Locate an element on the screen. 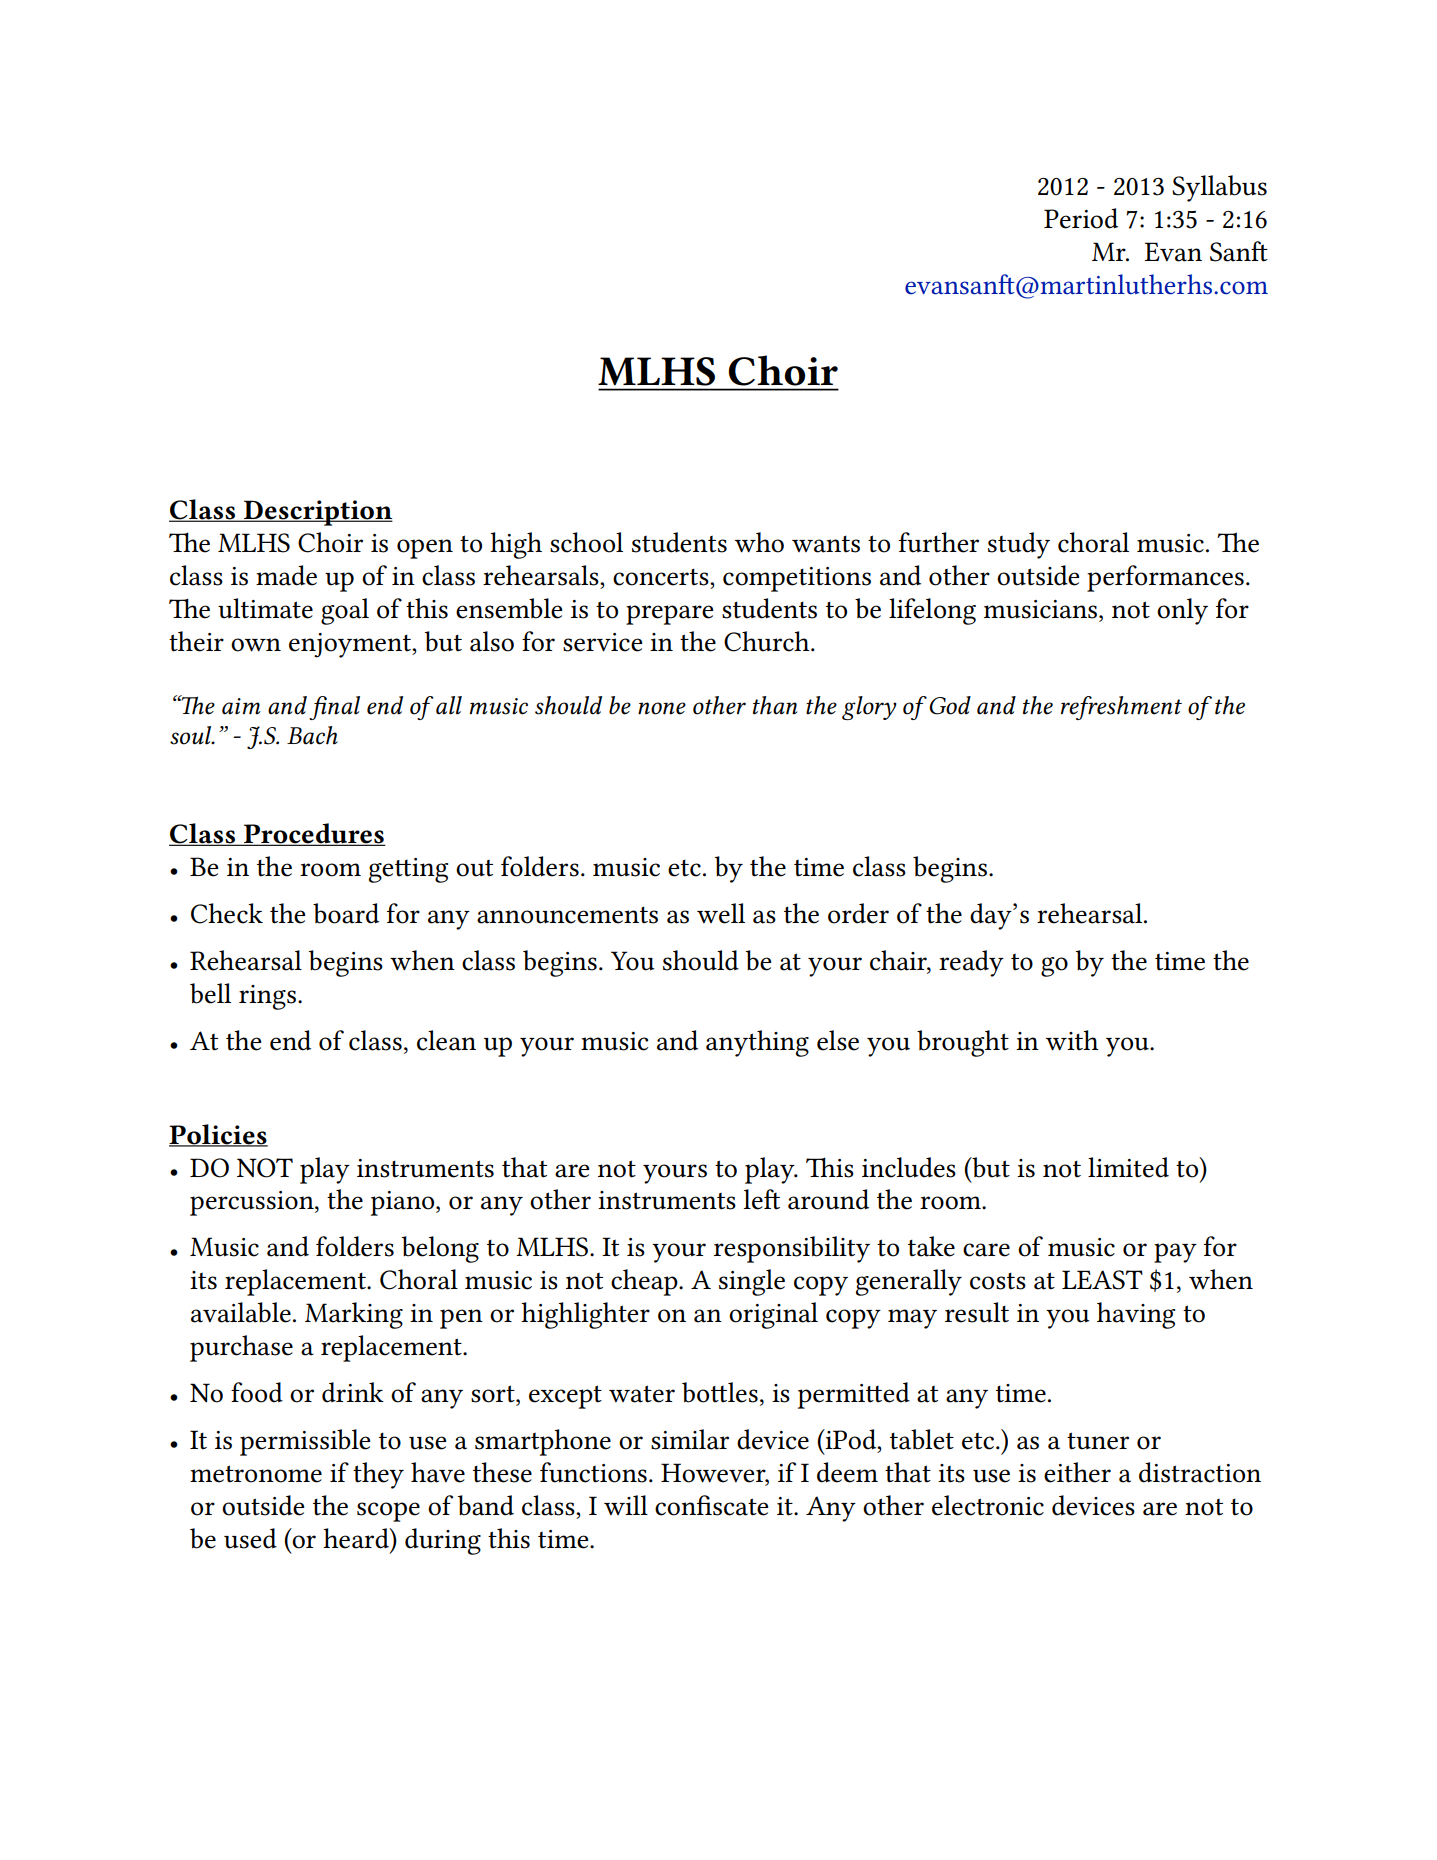 The width and height of the screenshot is (1437, 1860). rings is located at coordinates (269, 997).
